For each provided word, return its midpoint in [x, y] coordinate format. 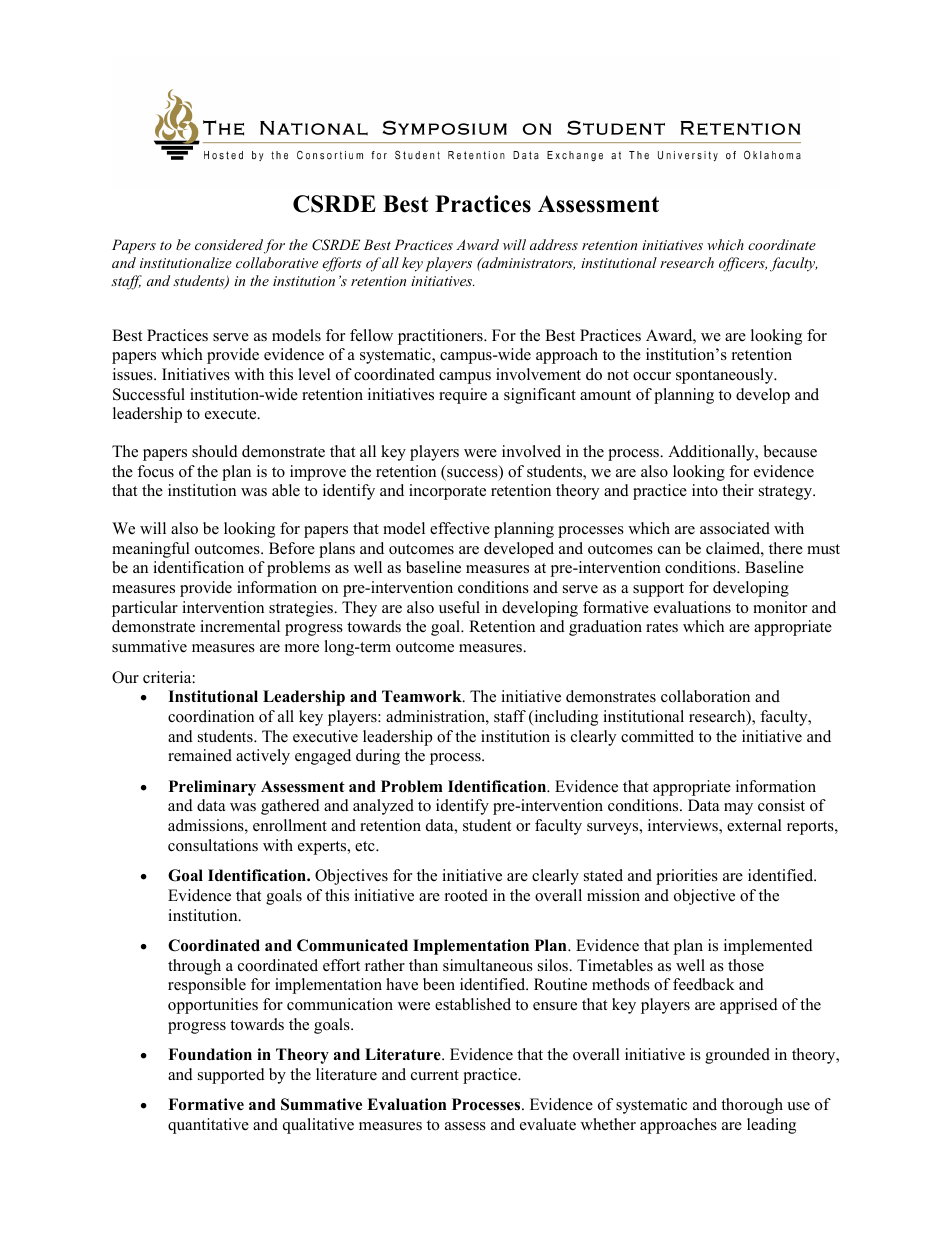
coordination [211, 716]
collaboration [705, 696]
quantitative [208, 1126]
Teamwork [423, 696]
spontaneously [726, 376]
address [554, 244]
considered [229, 244]
